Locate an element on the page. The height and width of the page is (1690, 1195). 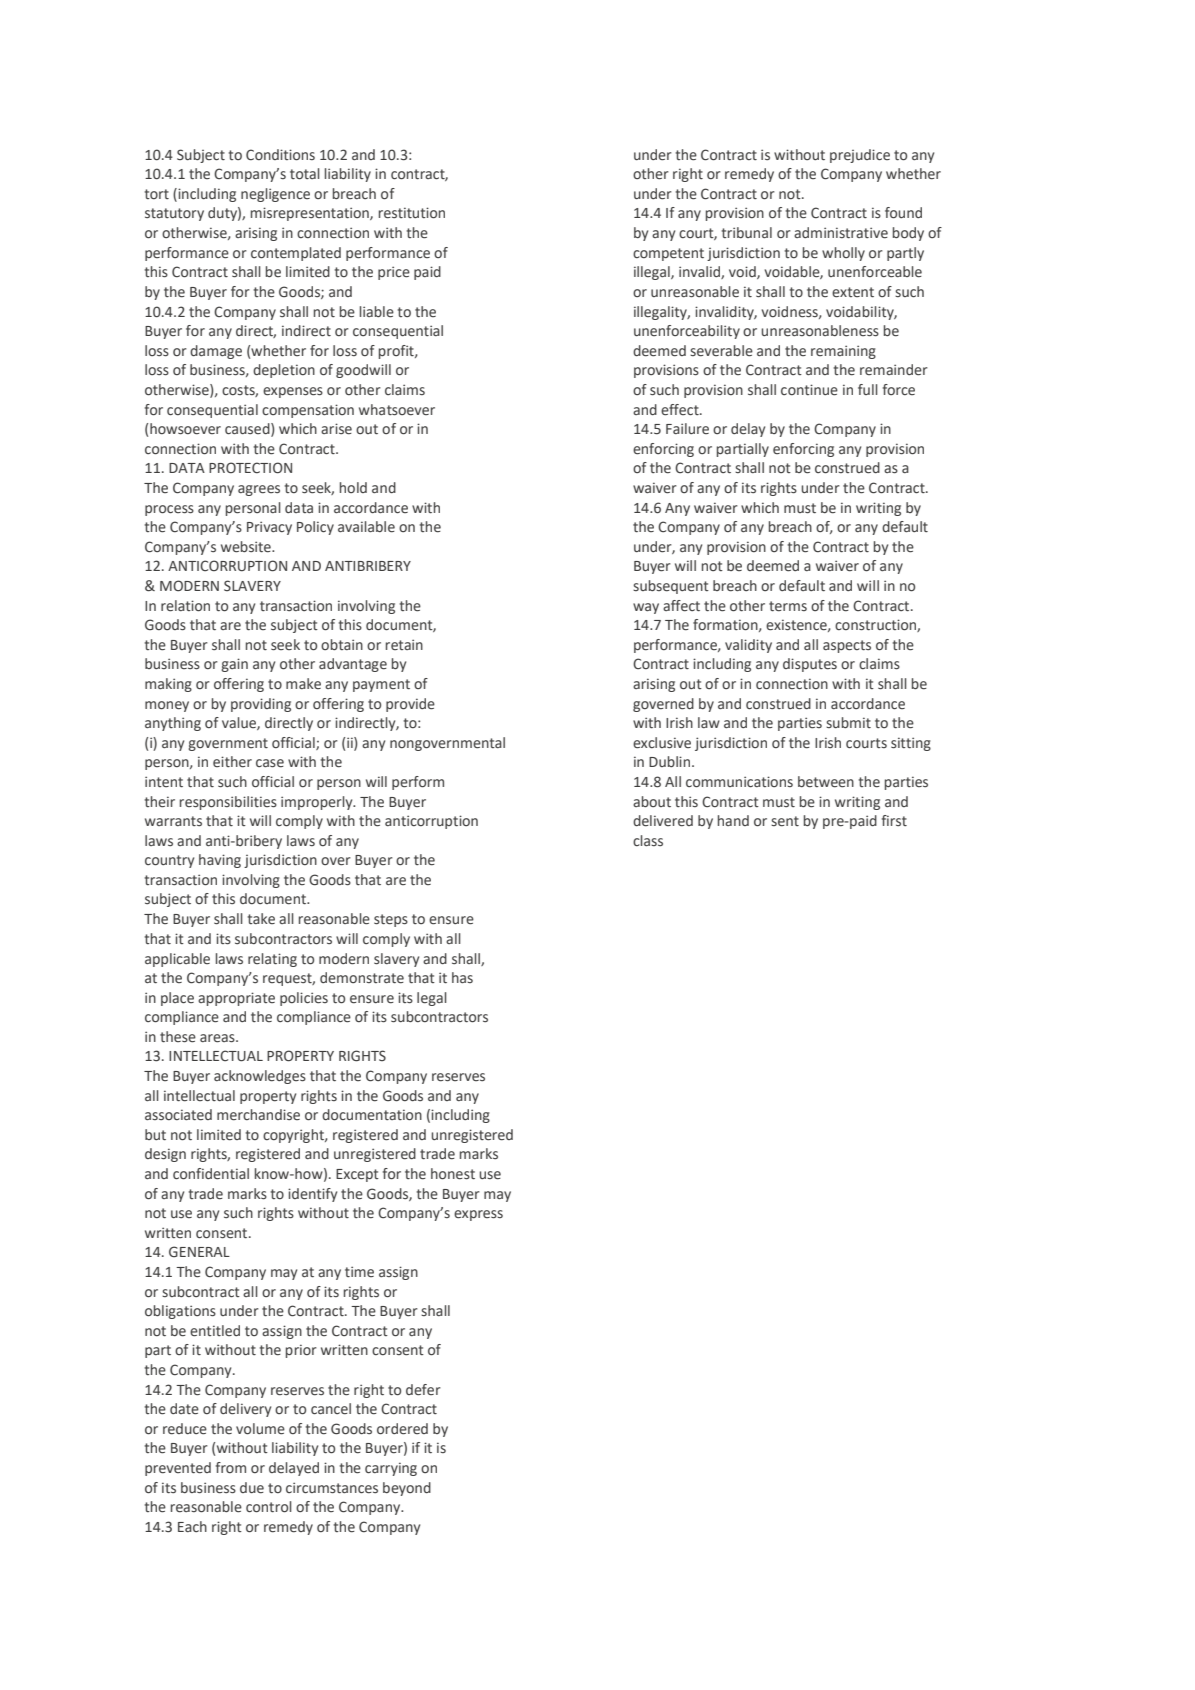
agrees is located at coordinates (259, 490).
